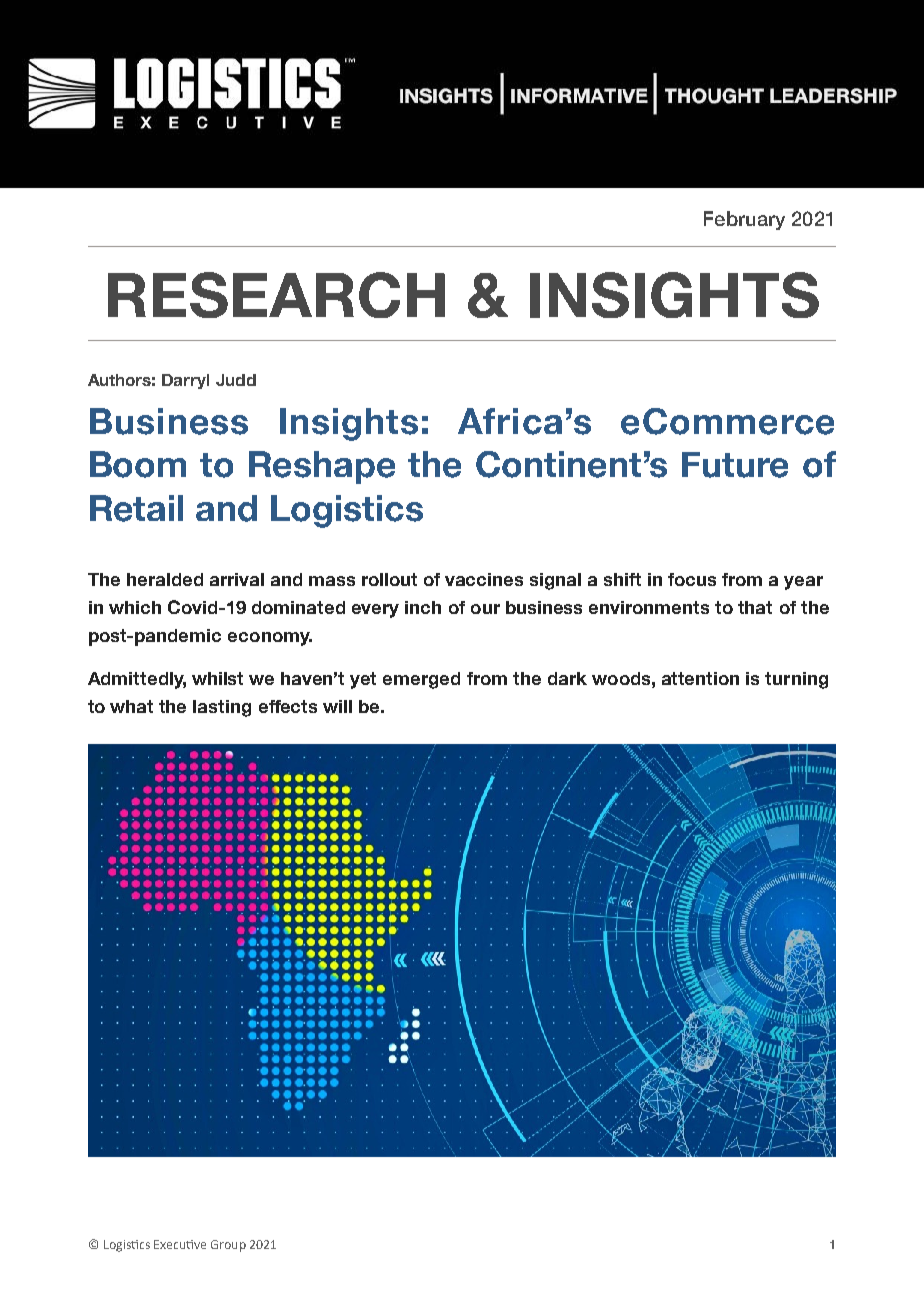  What do you see at coordinates (744, 220) in the screenshot?
I see `February` at bounding box center [744, 220].
